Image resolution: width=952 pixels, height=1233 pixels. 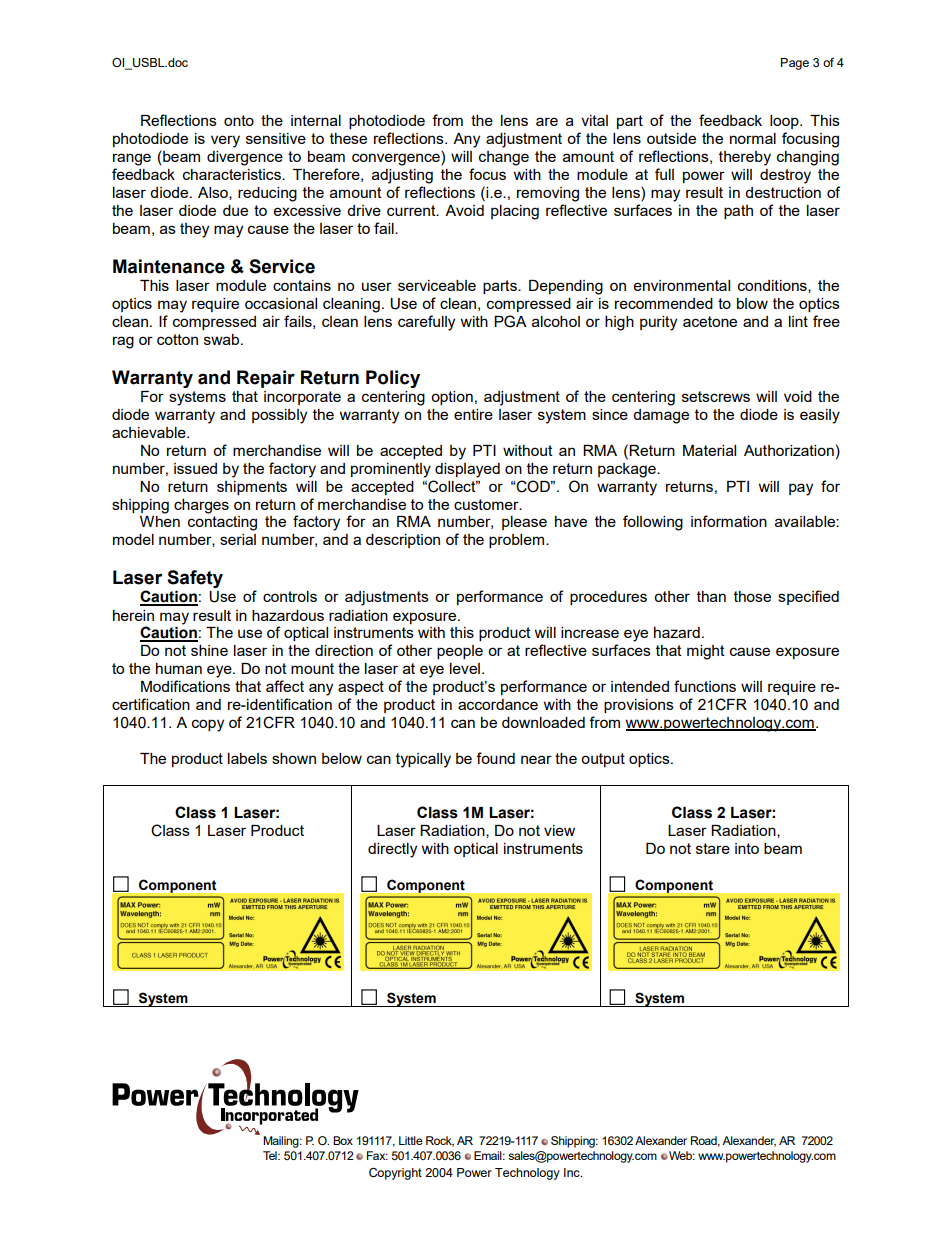 I want to click on customer, so click(x=487, y=504).
